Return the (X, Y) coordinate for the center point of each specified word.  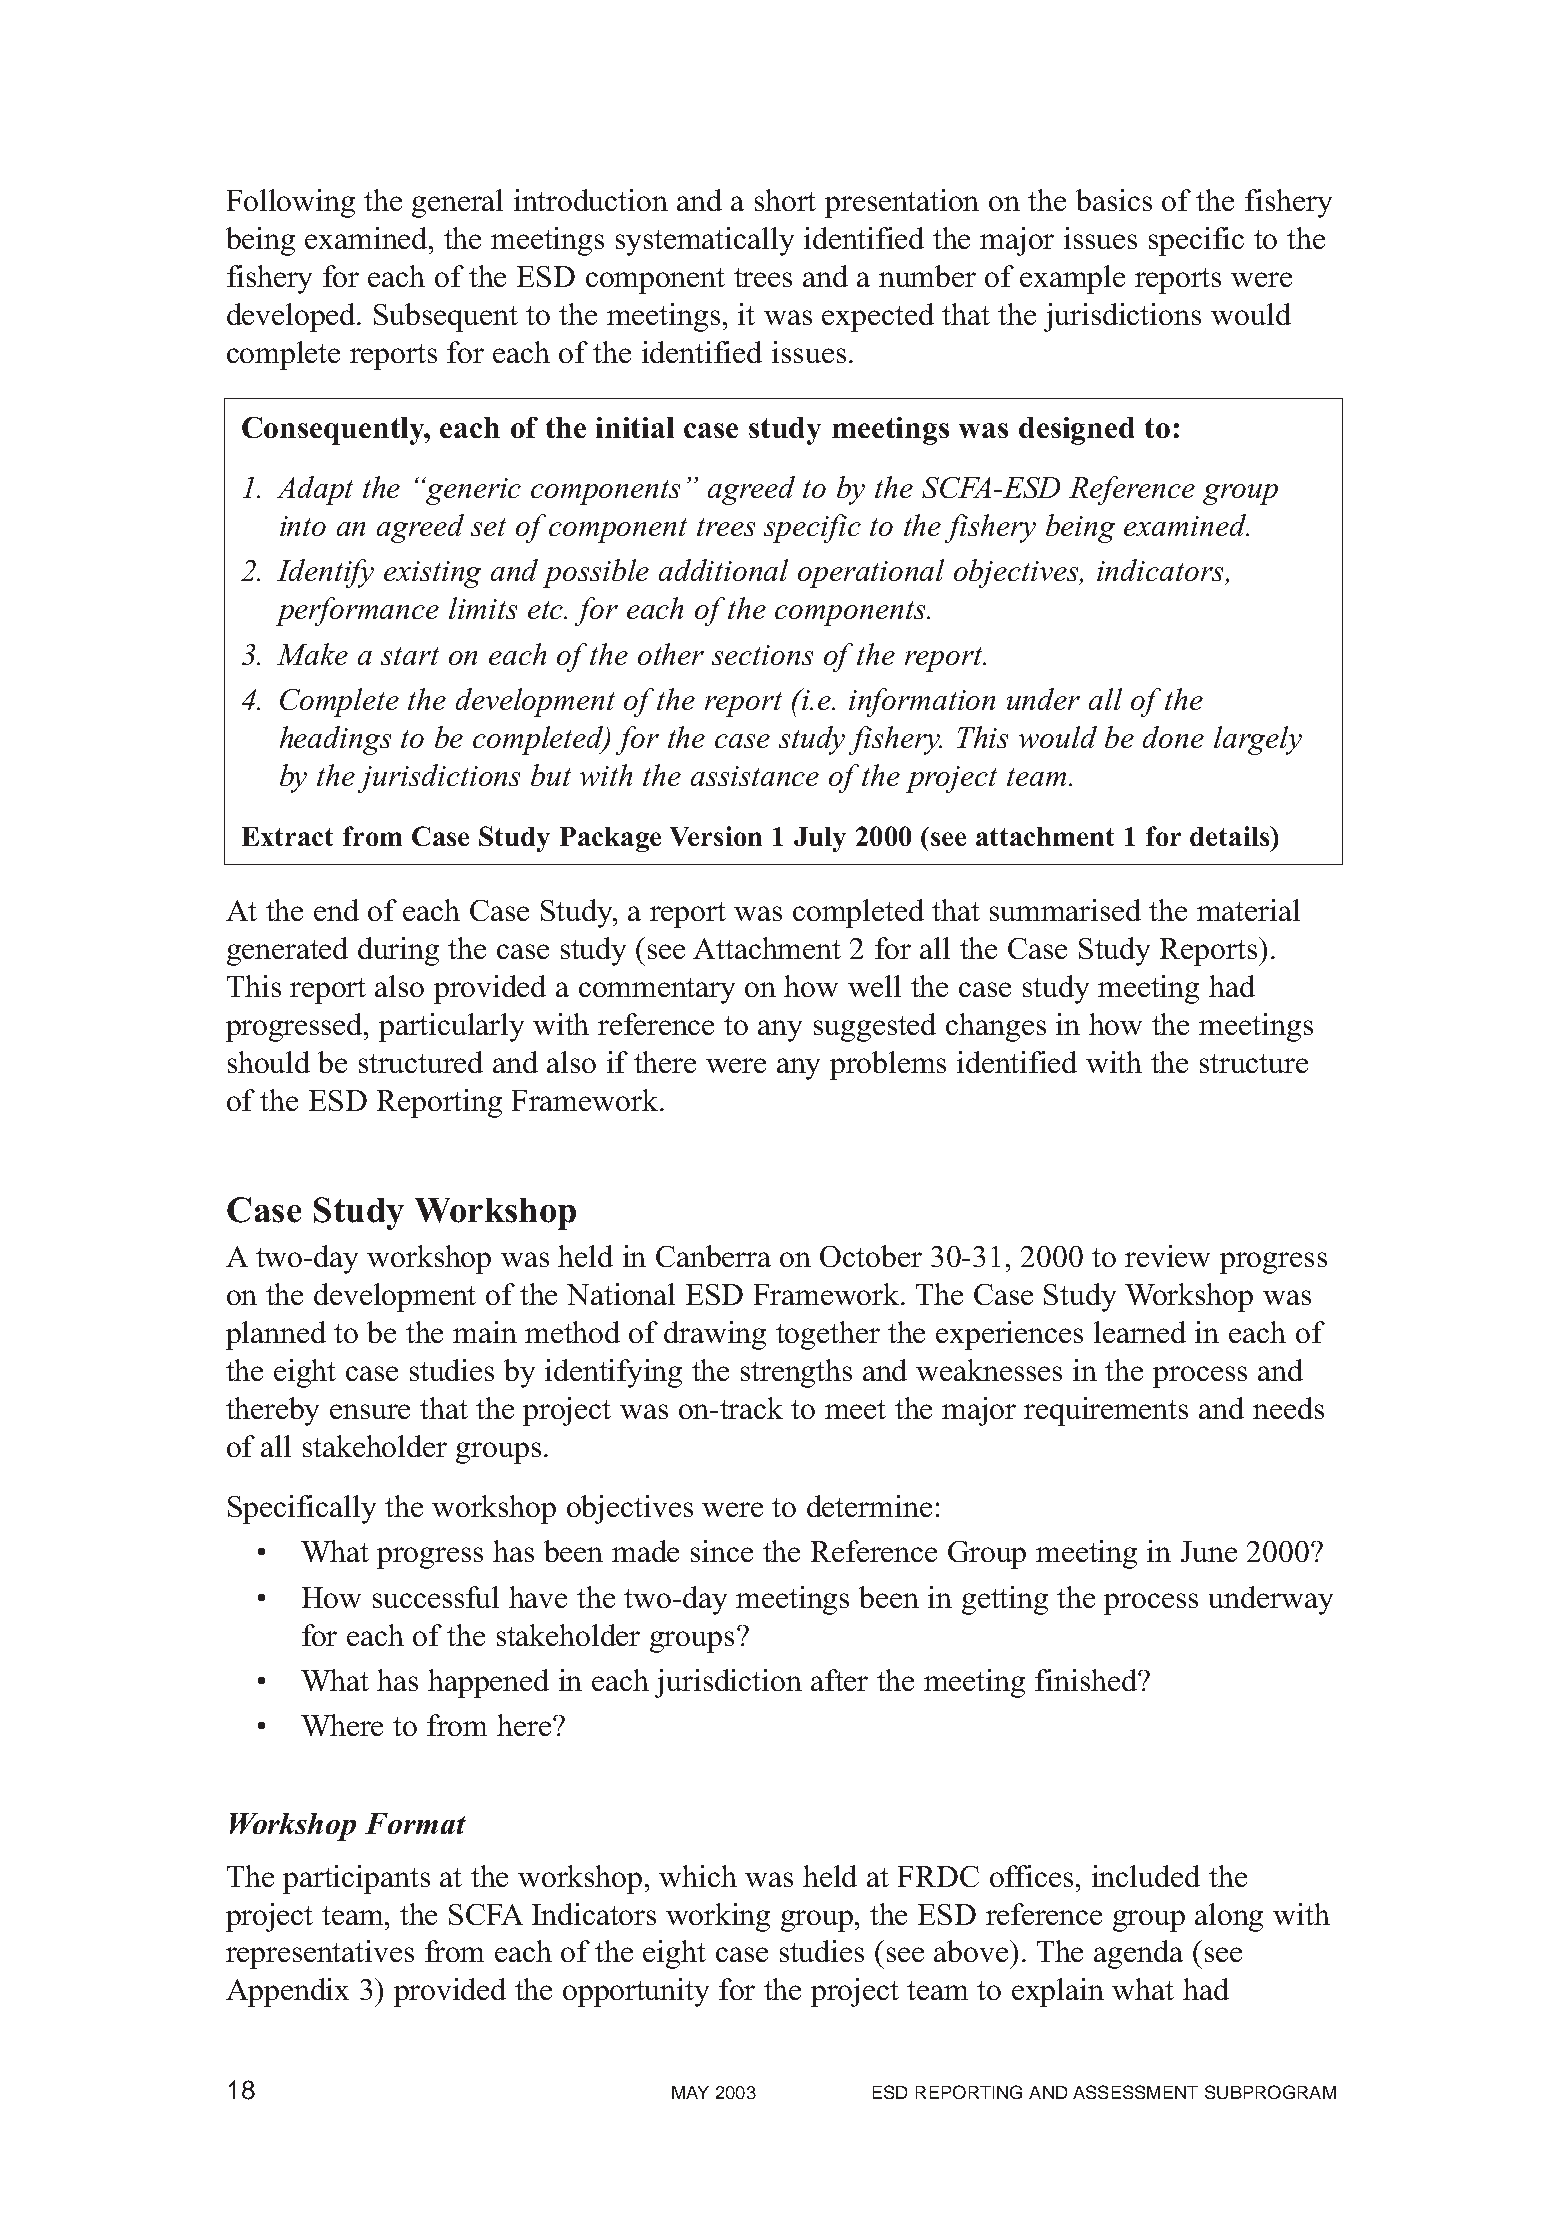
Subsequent (446, 317)
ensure (370, 1411)
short (785, 200)
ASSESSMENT (1135, 2092)
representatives (320, 1954)
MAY (690, 2092)
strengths (796, 1373)
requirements (1106, 1411)
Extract (287, 836)
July (820, 839)
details (1231, 836)
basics (1114, 200)
